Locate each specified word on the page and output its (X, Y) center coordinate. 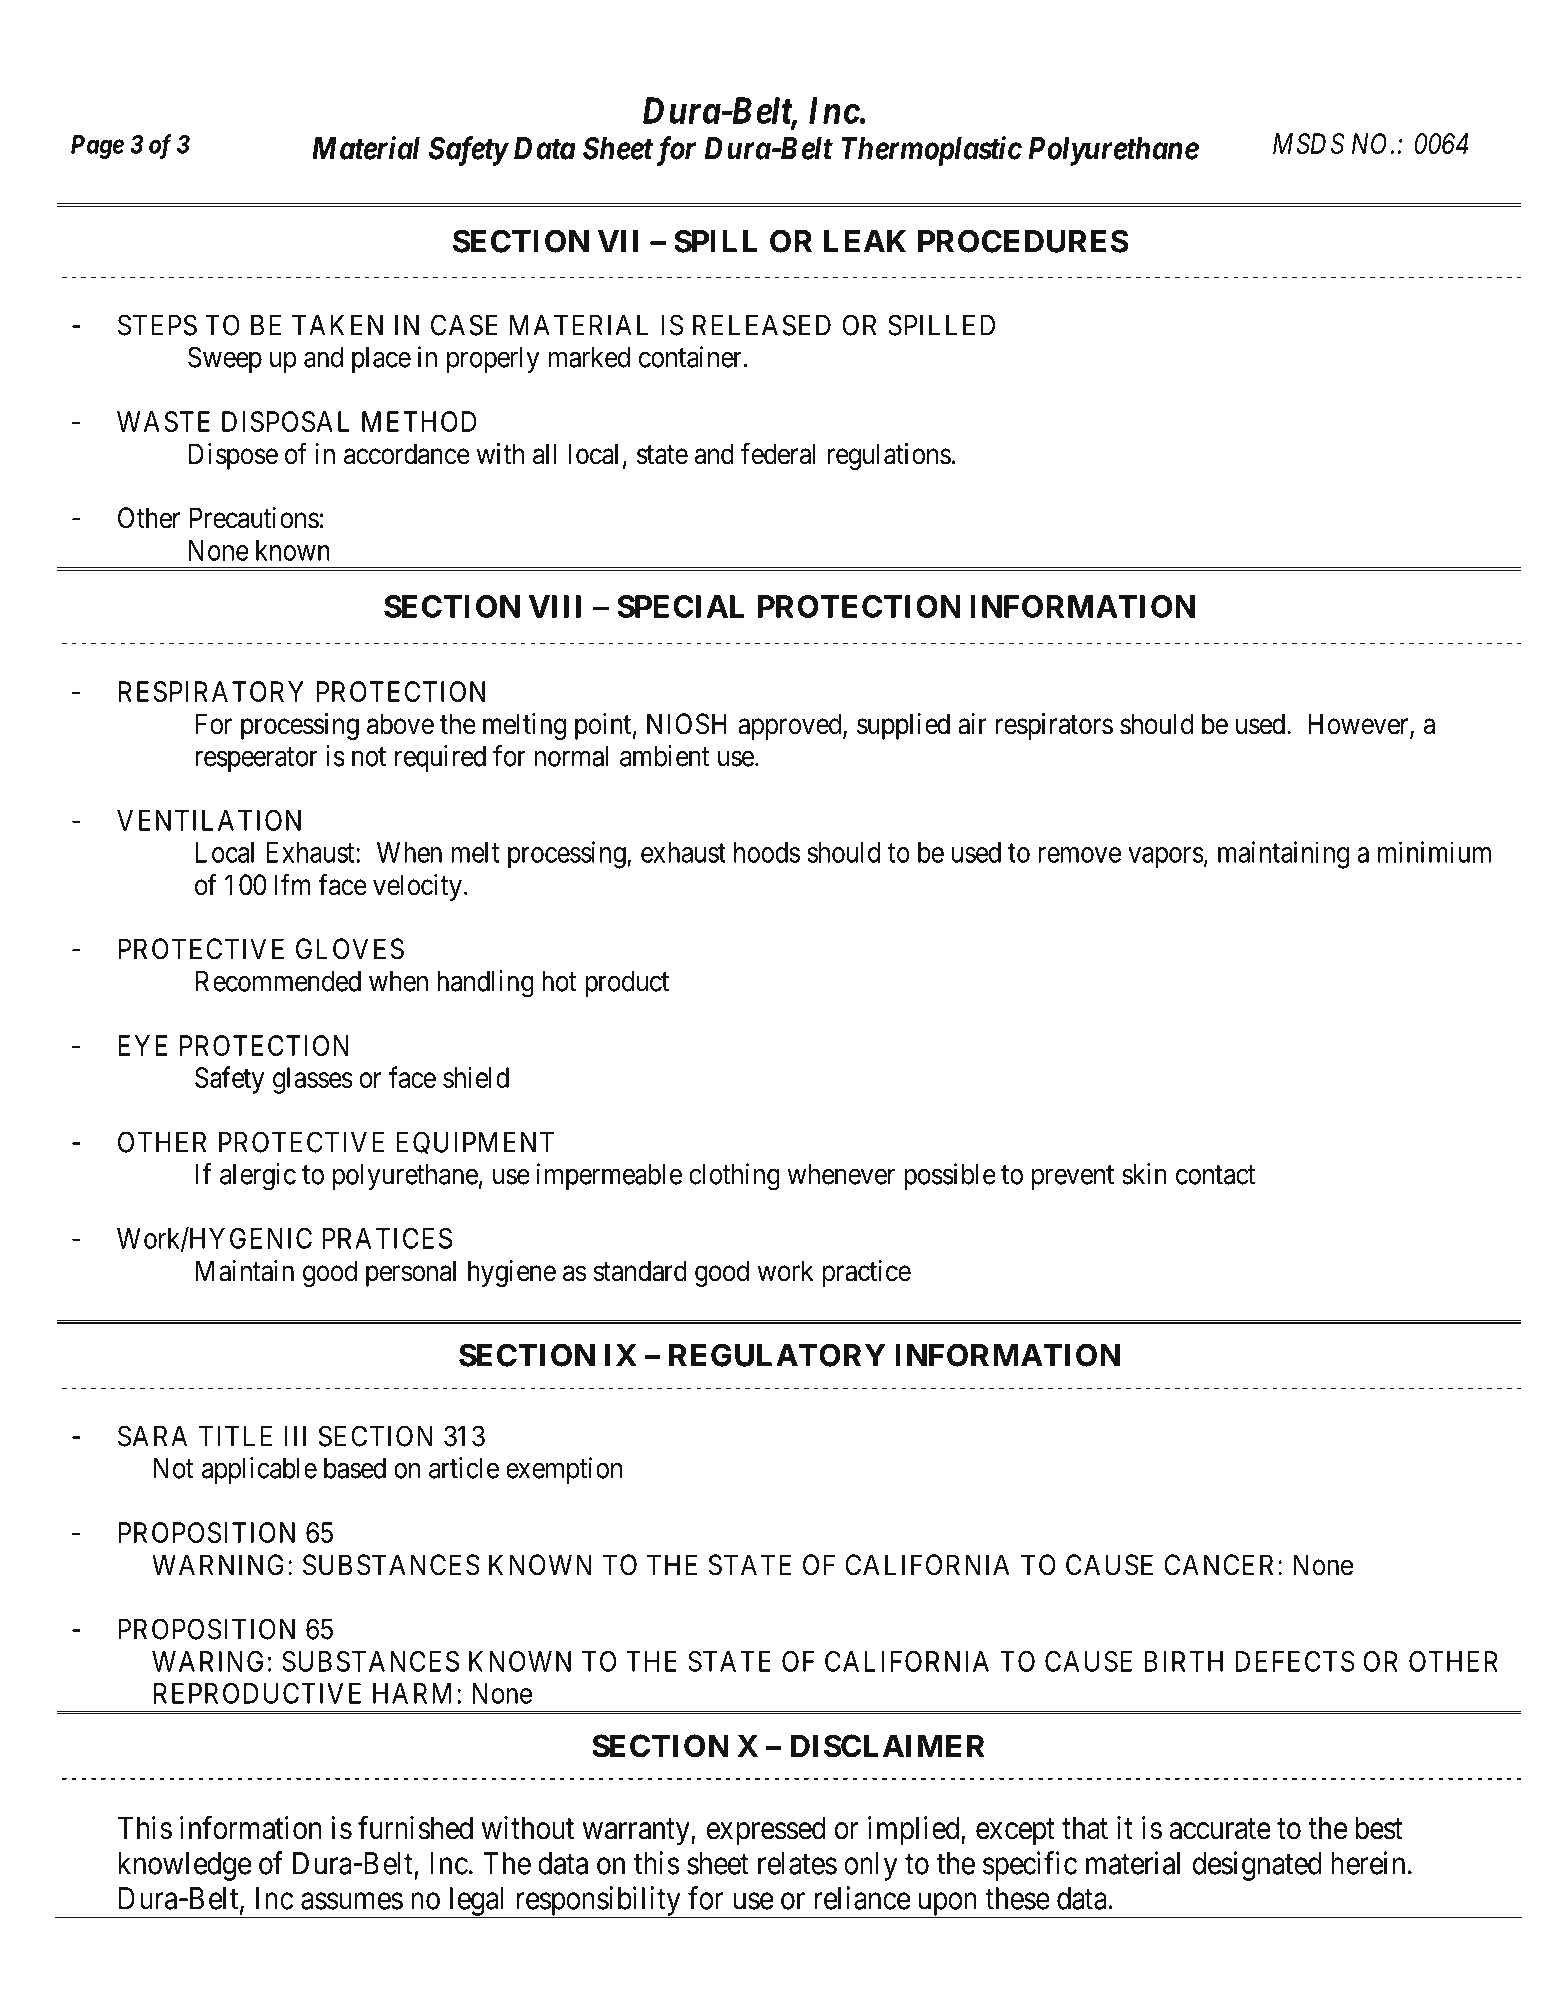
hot (559, 981)
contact (1215, 1175)
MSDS (1309, 143)
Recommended (278, 981)
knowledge (185, 1866)
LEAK (865, 241)
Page (97, 147)
